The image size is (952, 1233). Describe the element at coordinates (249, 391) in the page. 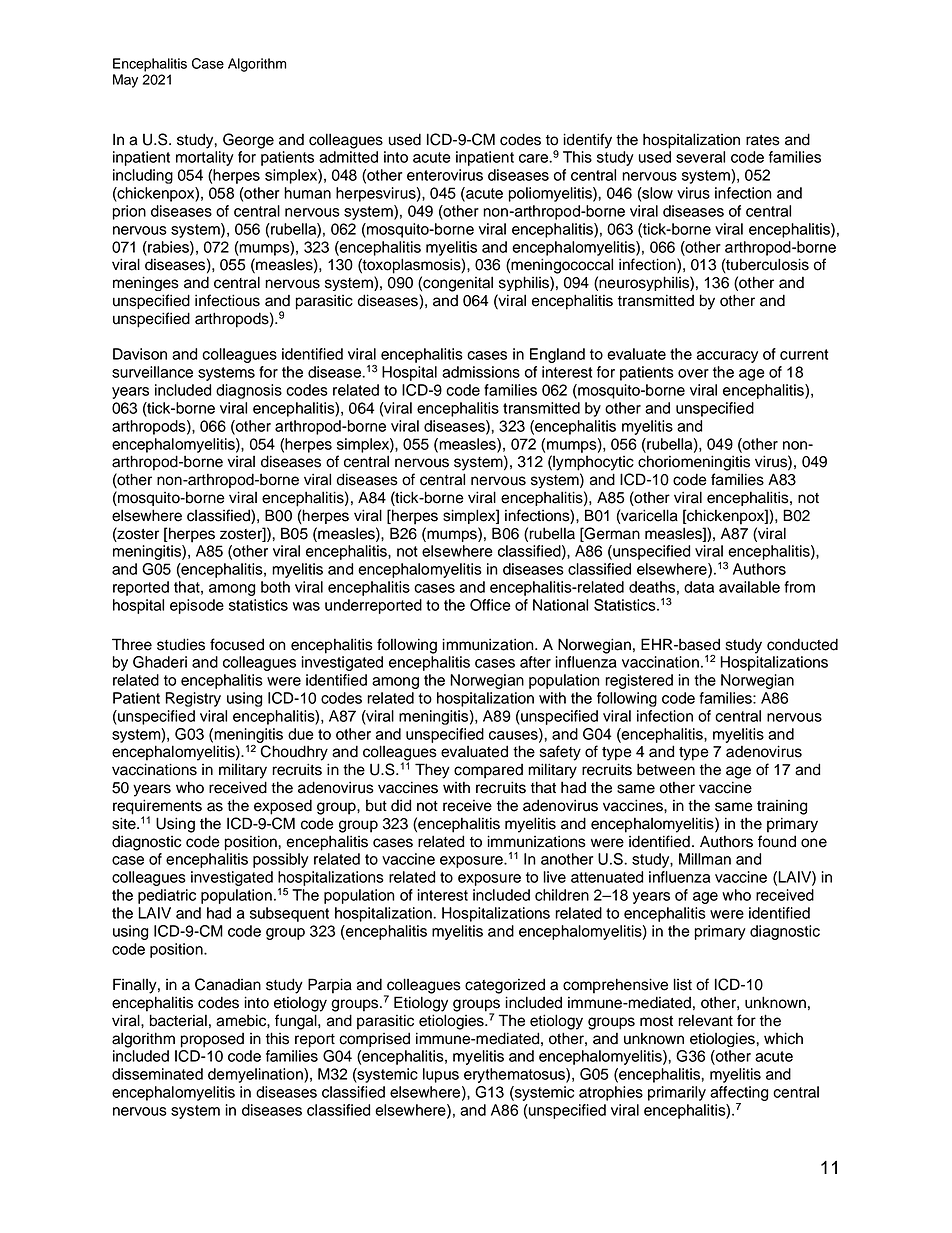

I see `diagnosis` at that location.
